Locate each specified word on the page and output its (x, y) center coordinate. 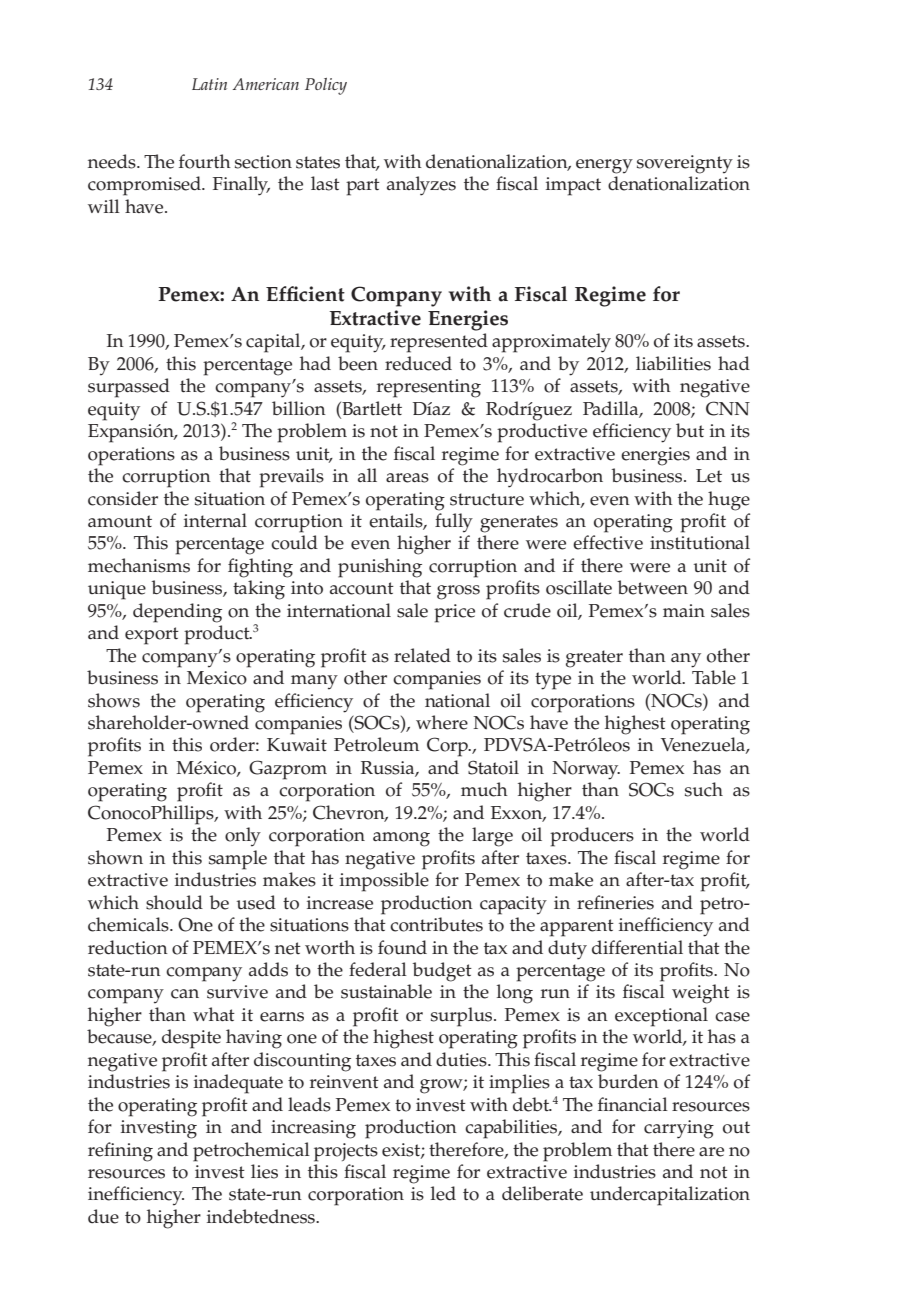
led (443, 1193)
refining (120, 1152)
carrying (679, 1129)
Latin (209, 84)
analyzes (421, 186)
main (684, 610)
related (422, 655)
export (152, 636)
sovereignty (685, 164)
